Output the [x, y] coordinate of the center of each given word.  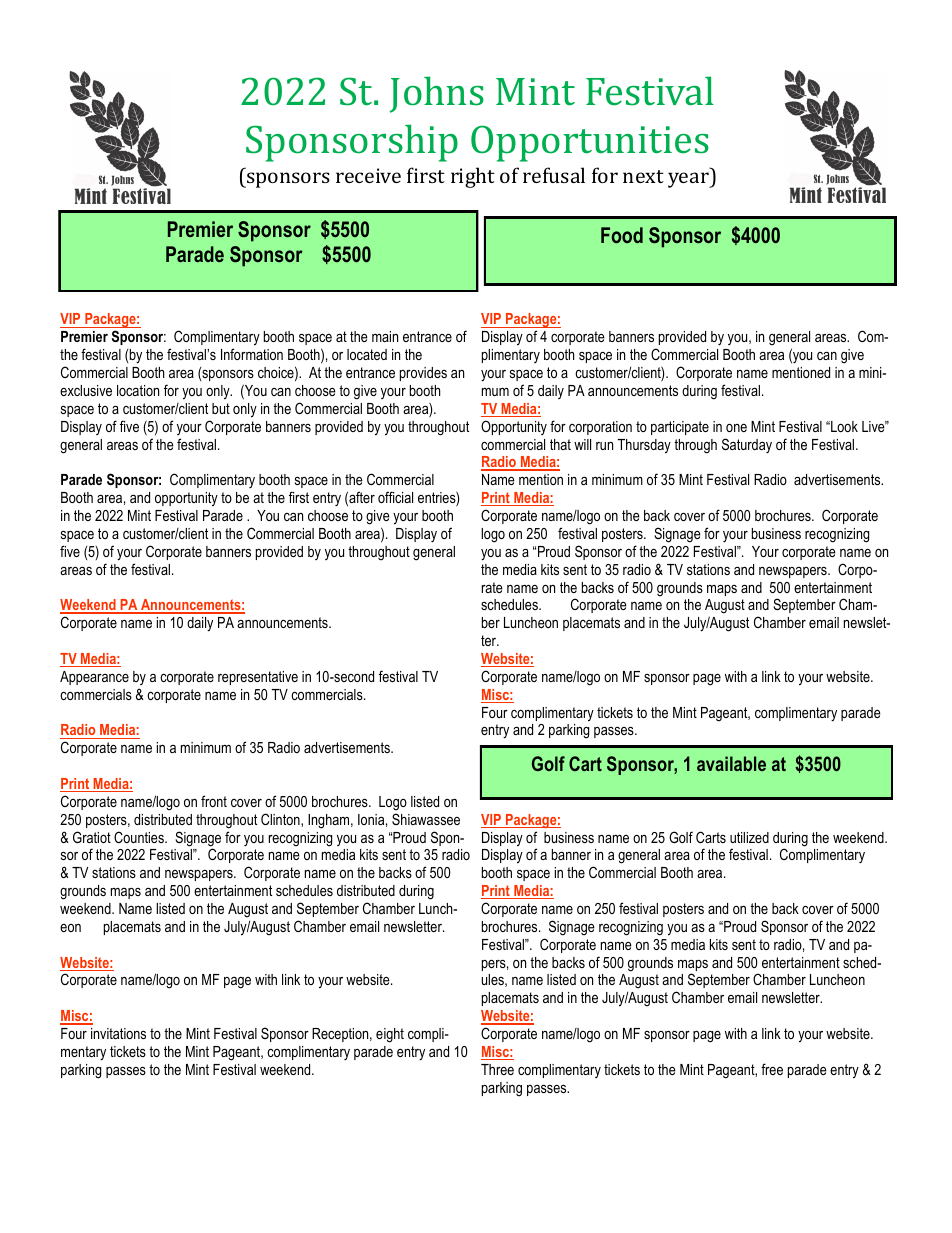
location [138, 390]
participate [680, 428]
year [689, 180]
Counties [140, 837]
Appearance [94, 678]
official [395, 497]
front [214, 801]
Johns [437, 94]
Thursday [644, 446]
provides [423, 374]
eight [390, 1035]
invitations [118, 1033]
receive [368, 175]
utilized [749, 837]
